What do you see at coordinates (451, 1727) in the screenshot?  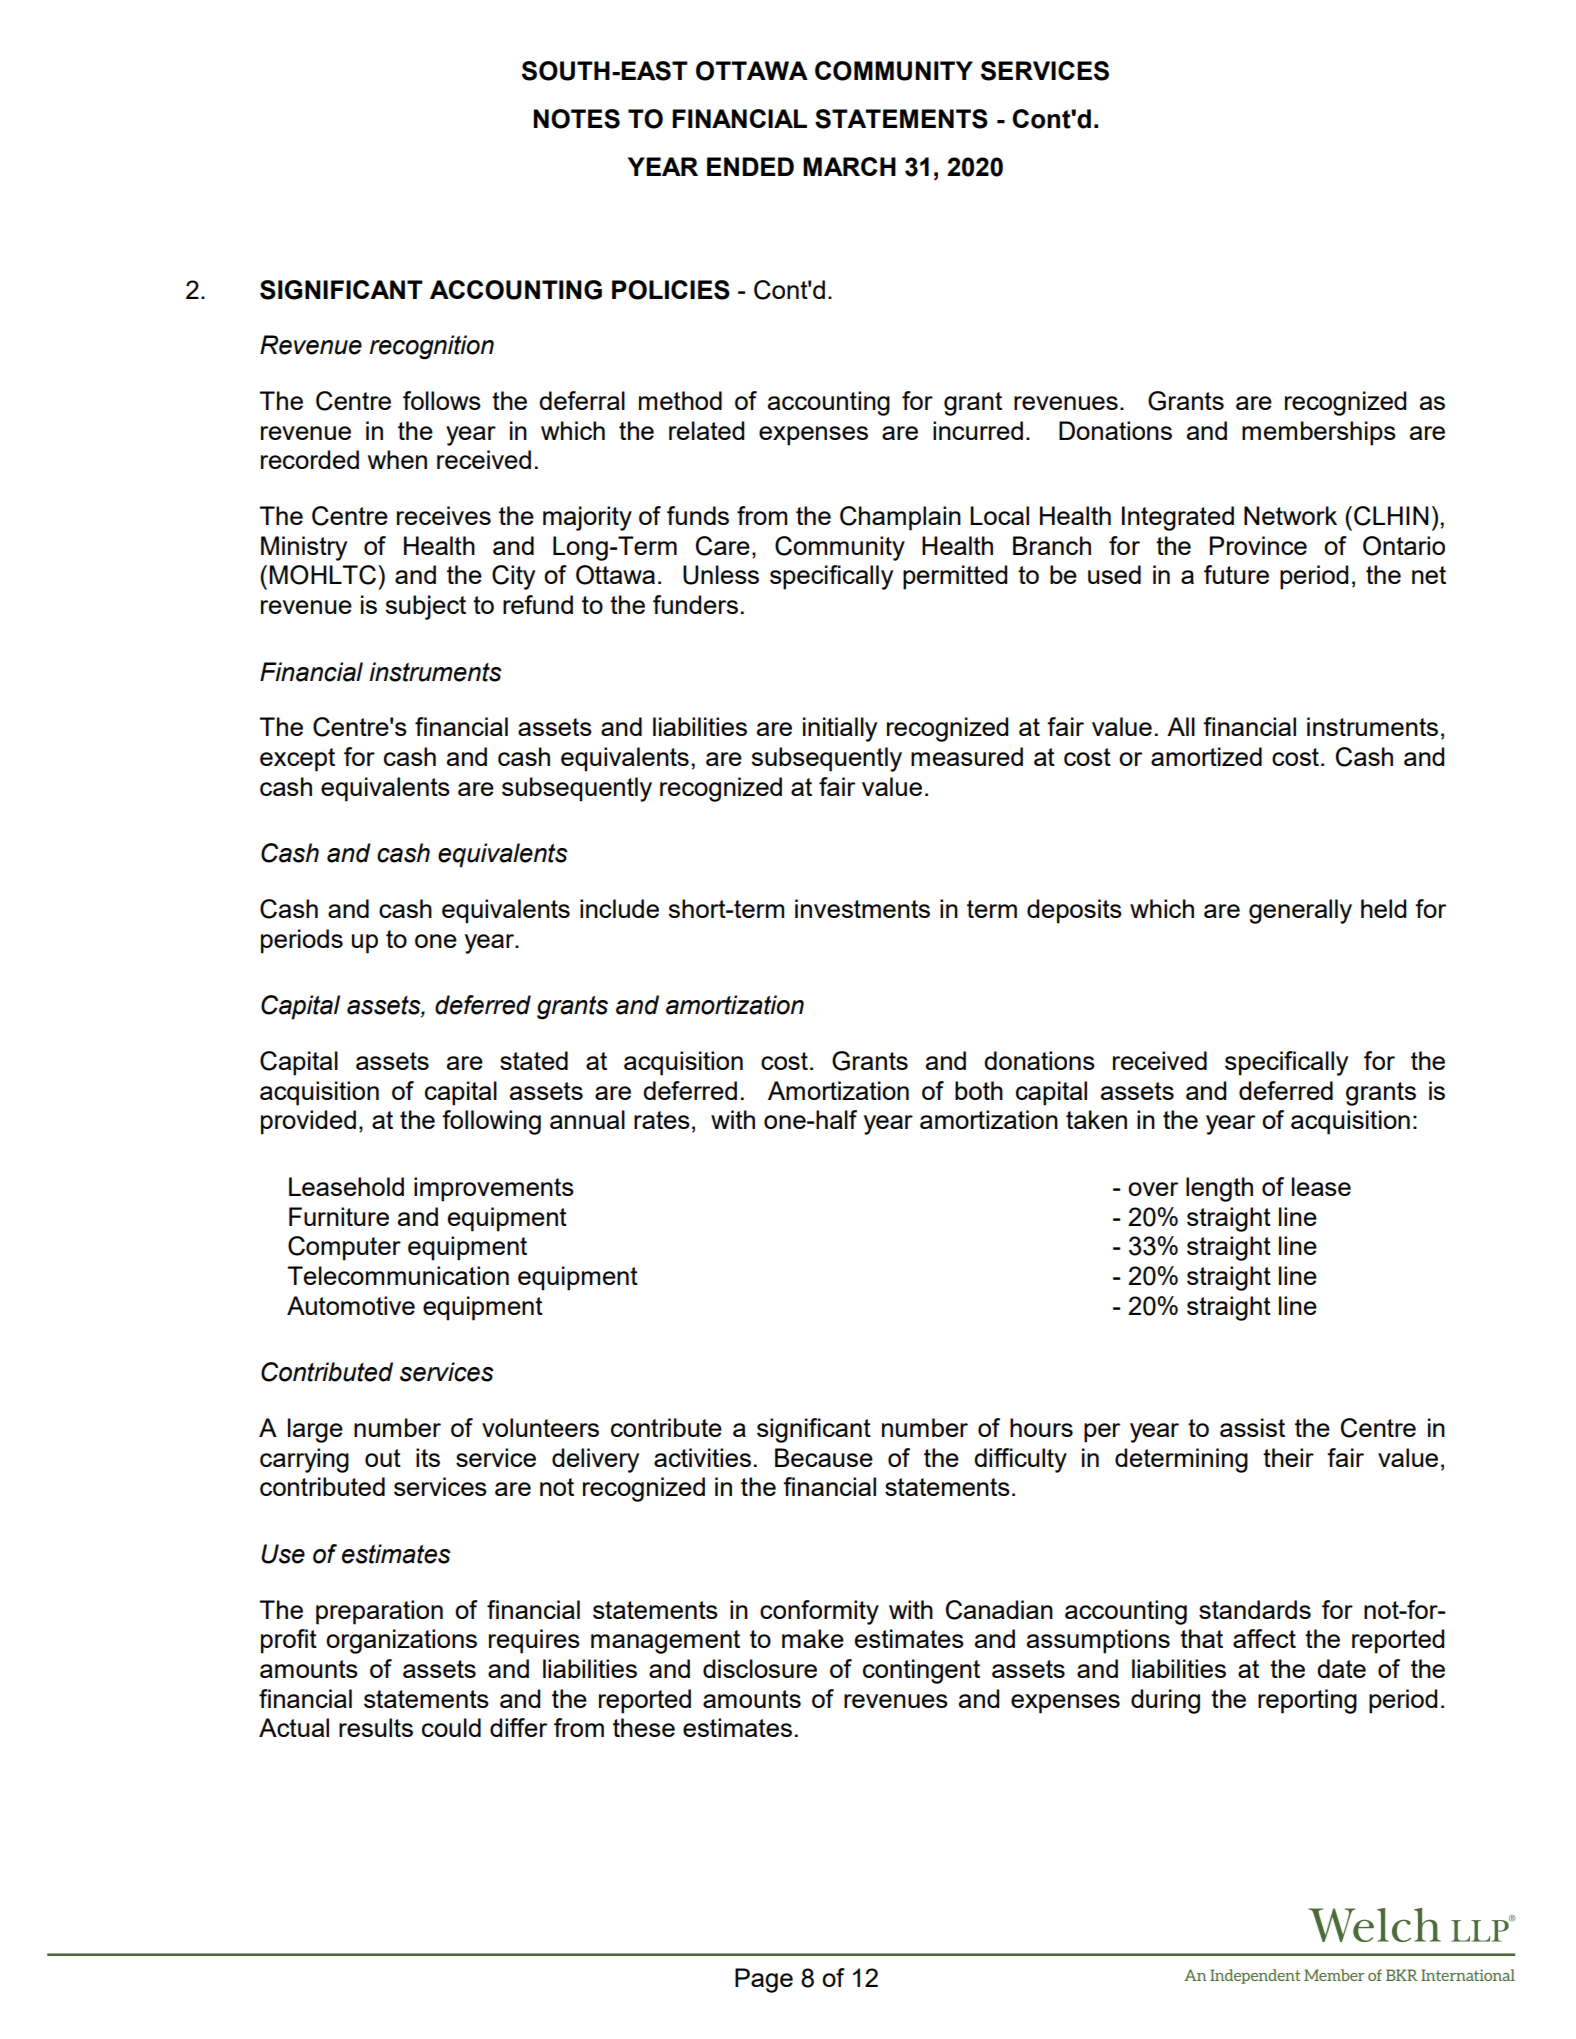 I see `could` at bounding box center [451, 1727].
